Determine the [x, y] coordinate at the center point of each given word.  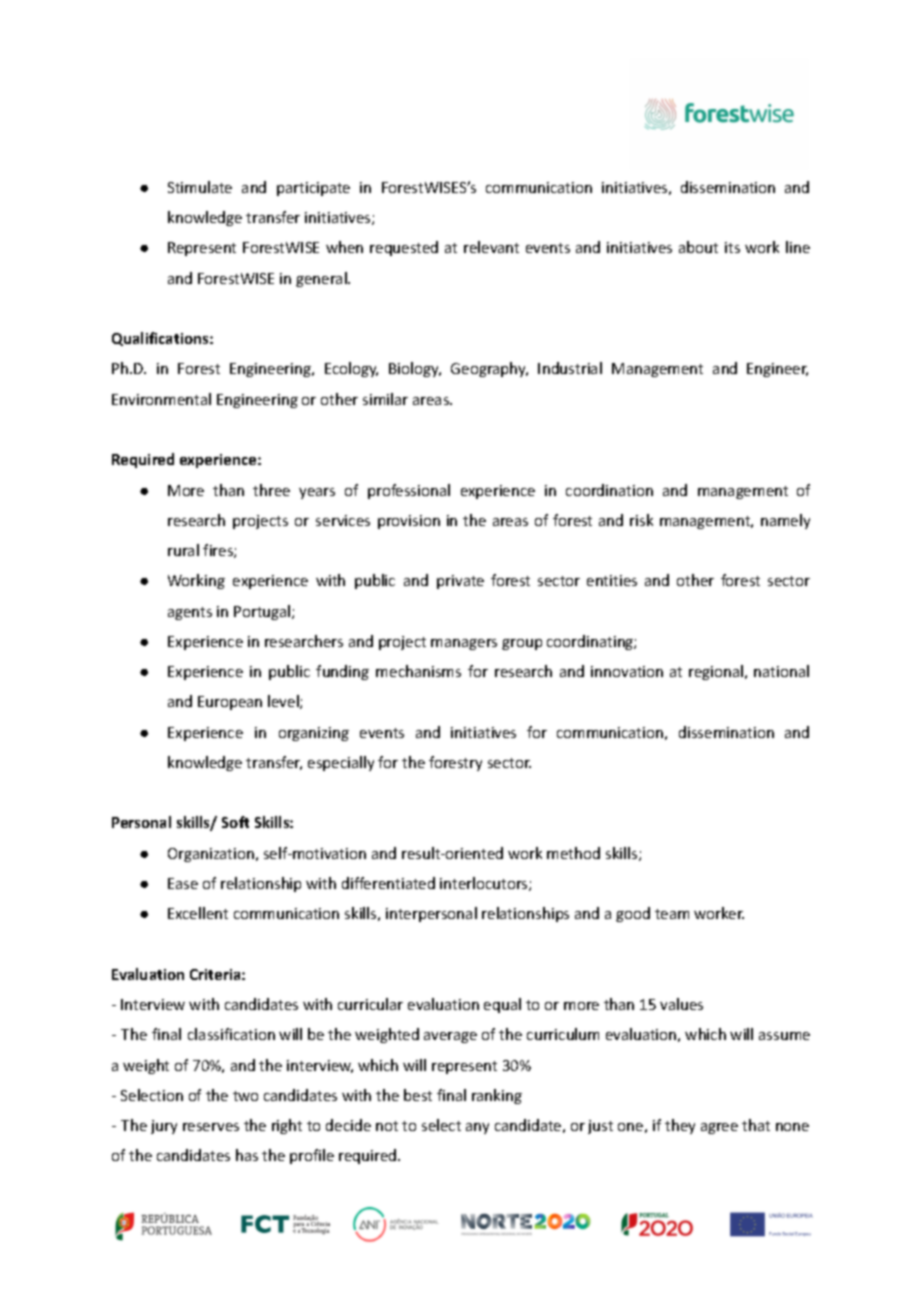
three [271, 490]
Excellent [198, 913]
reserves [211, 1127]
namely [785, 521]
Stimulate [200, 187]
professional [409, 491]
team [672, 914]
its [732, 247]
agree [719, 1128]
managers [464, 644]
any [477, 1128]
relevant [491, 247]
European [230, 703]
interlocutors [485, 884]
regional [717, 672]
